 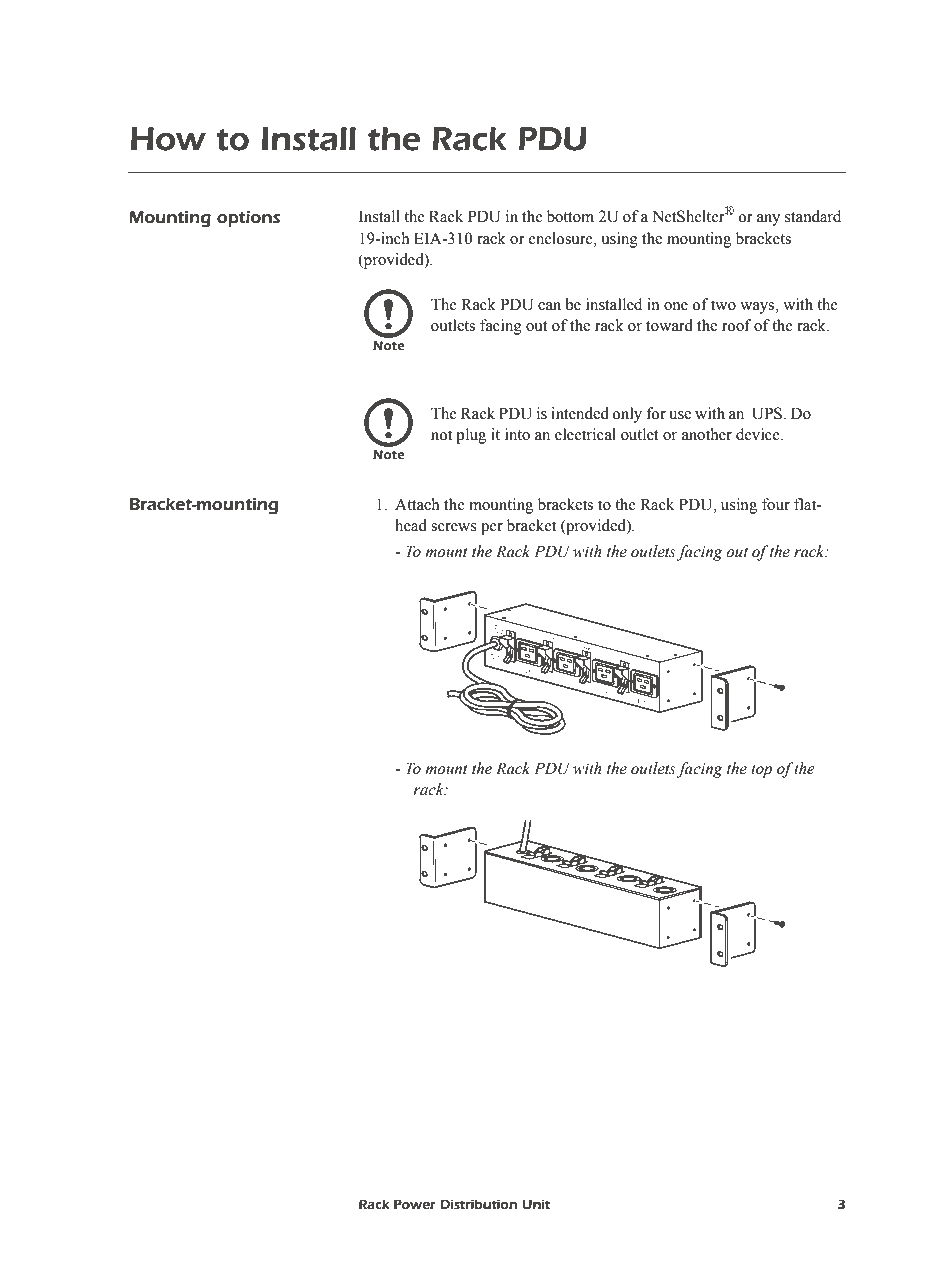 I want to click on device, so click(x=759, y=434).
